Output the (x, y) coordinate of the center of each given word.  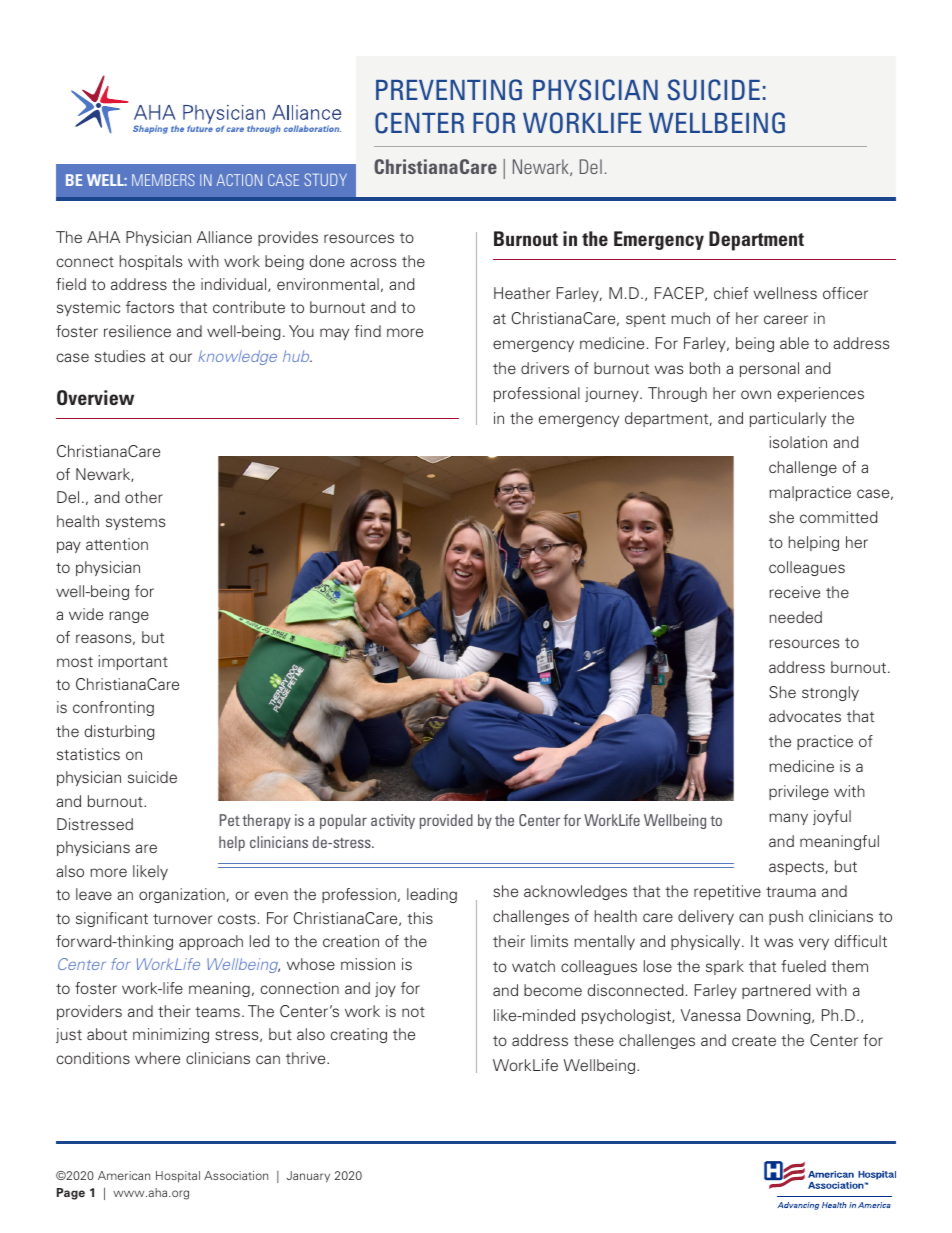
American (124, 1175)
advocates (805, 716)
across (373, 262)
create (754, 1041)
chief (731, 293)
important (133, 662)
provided (446, 821)
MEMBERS (163, 180)
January (308, 1177)
